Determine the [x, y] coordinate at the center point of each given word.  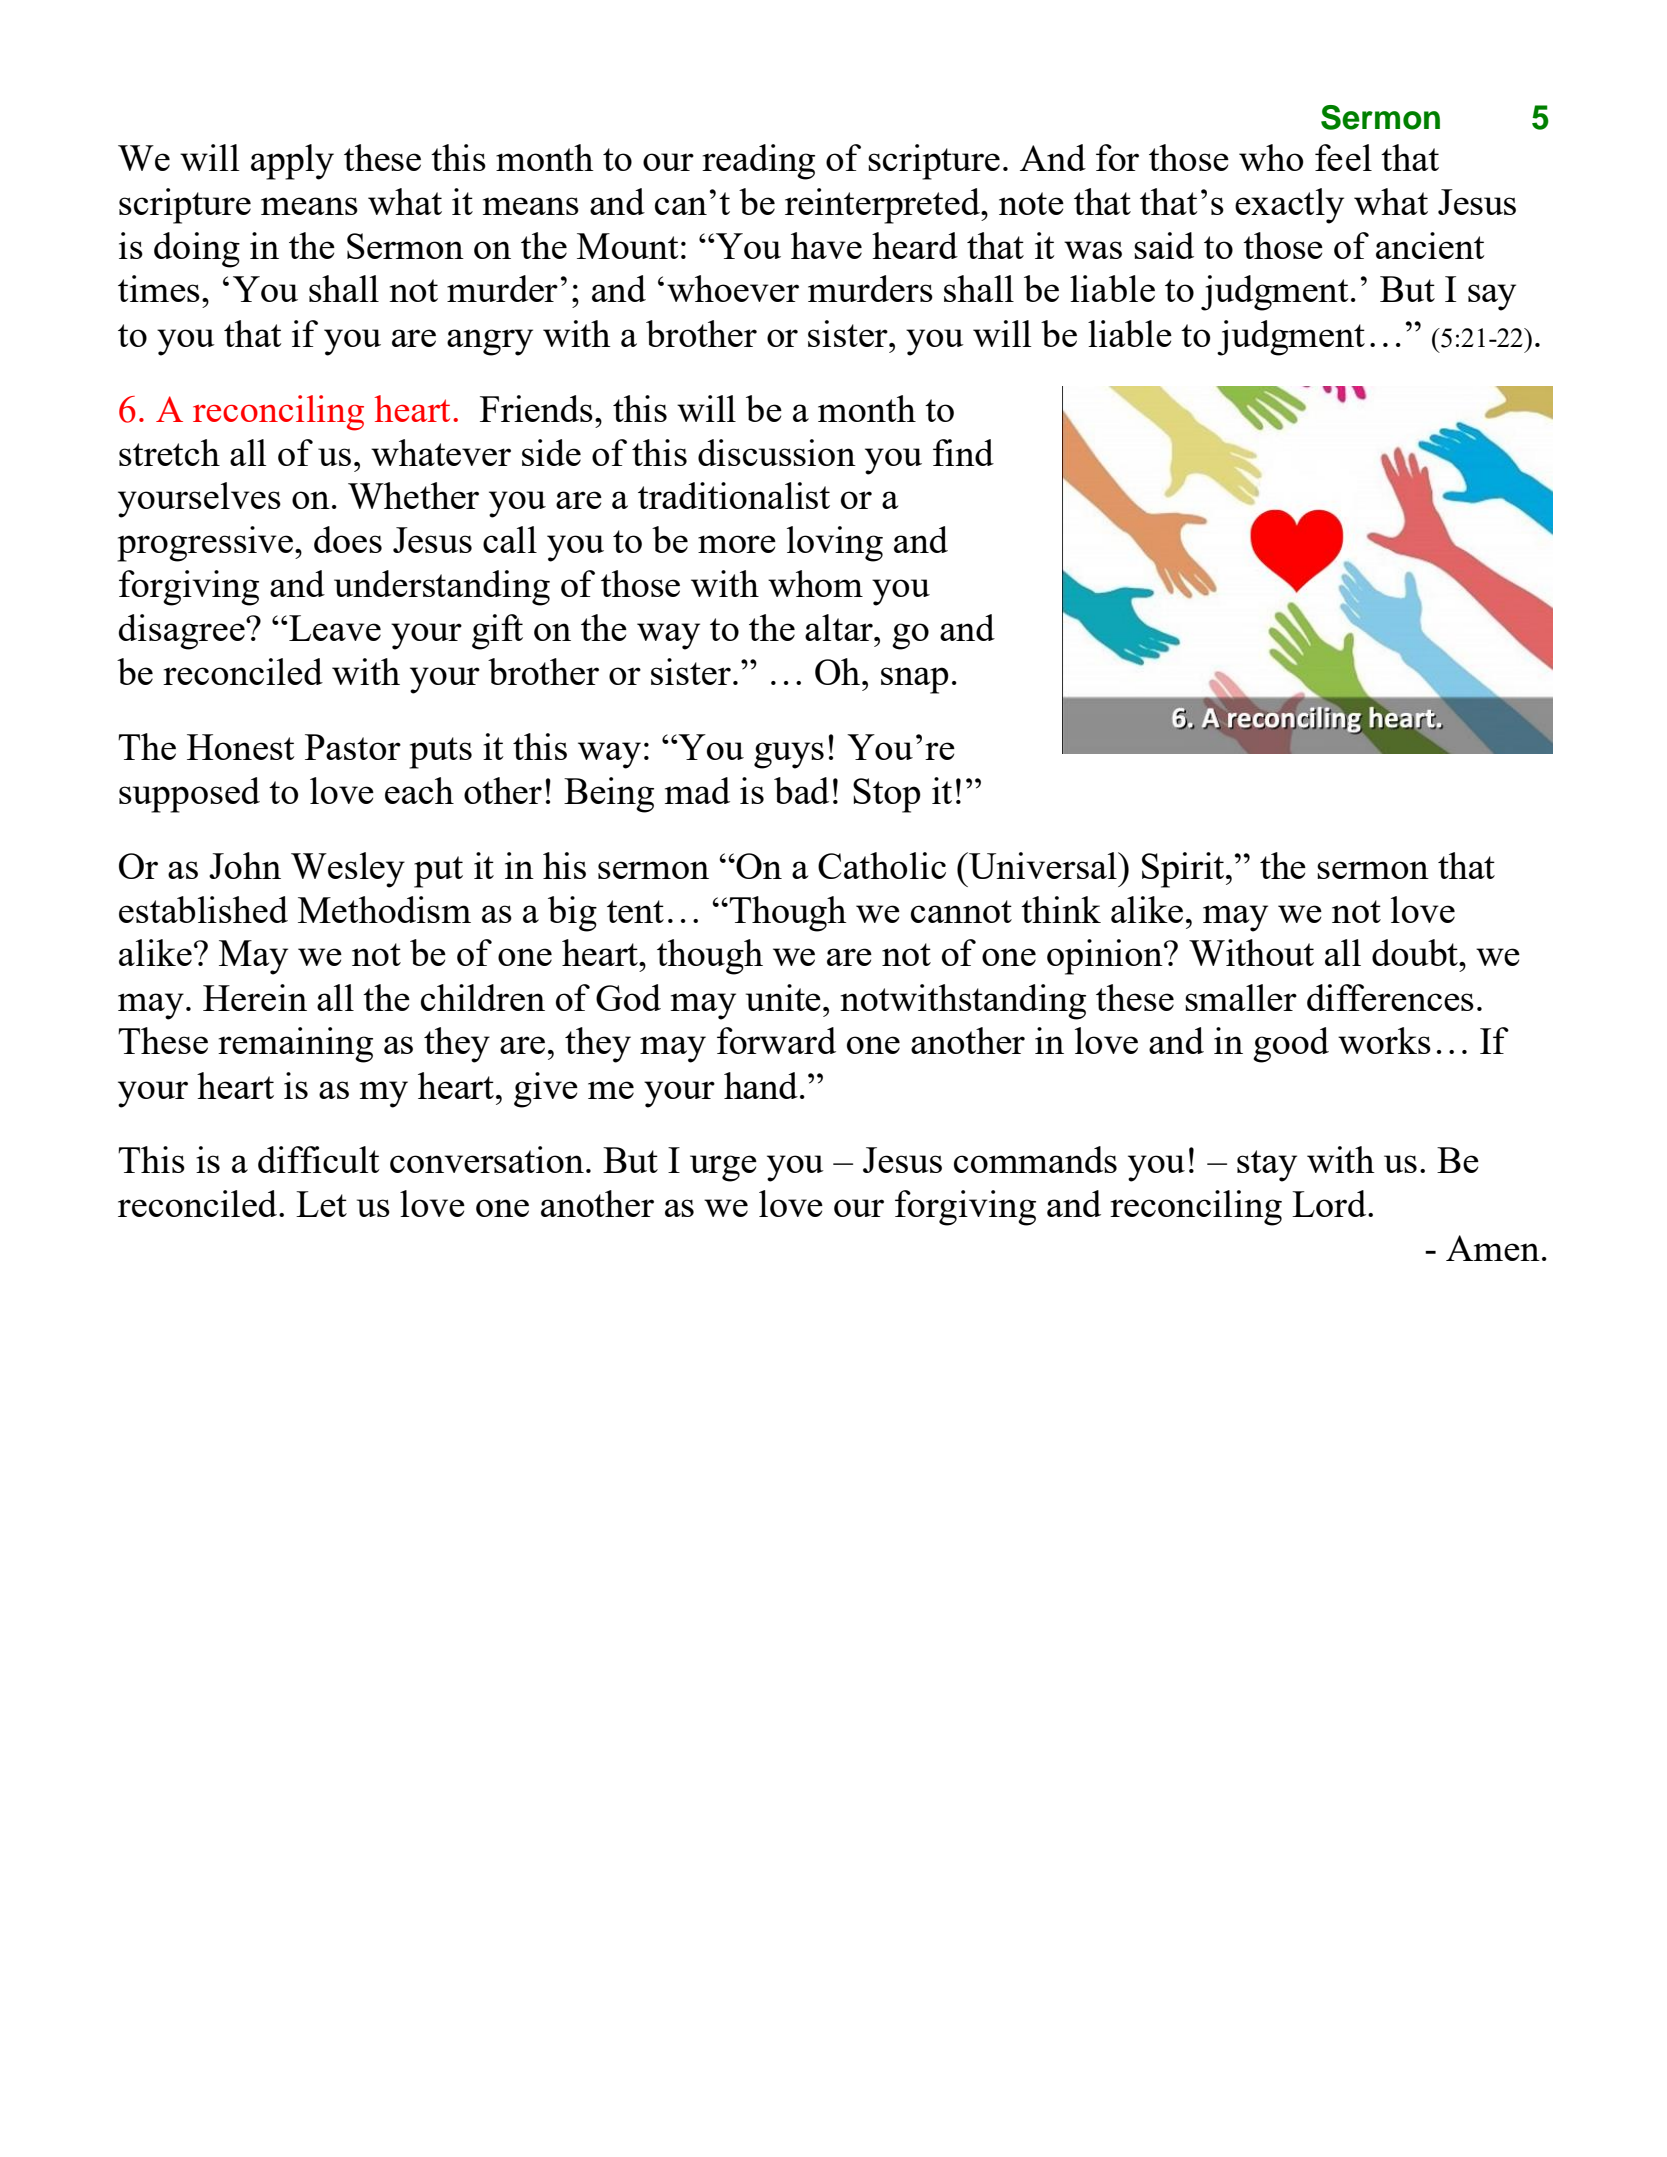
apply [292, 162]
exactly [1289, 206]
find [963, 452]
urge [723, 1168]
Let [321, 1204]
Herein [255, 997]
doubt [1416, 952]
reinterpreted [883, 206]
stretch [169, 452]
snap [915, 680]
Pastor [353, 747]
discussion [777, 452]
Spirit [1184, 870]
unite [783, 997]
